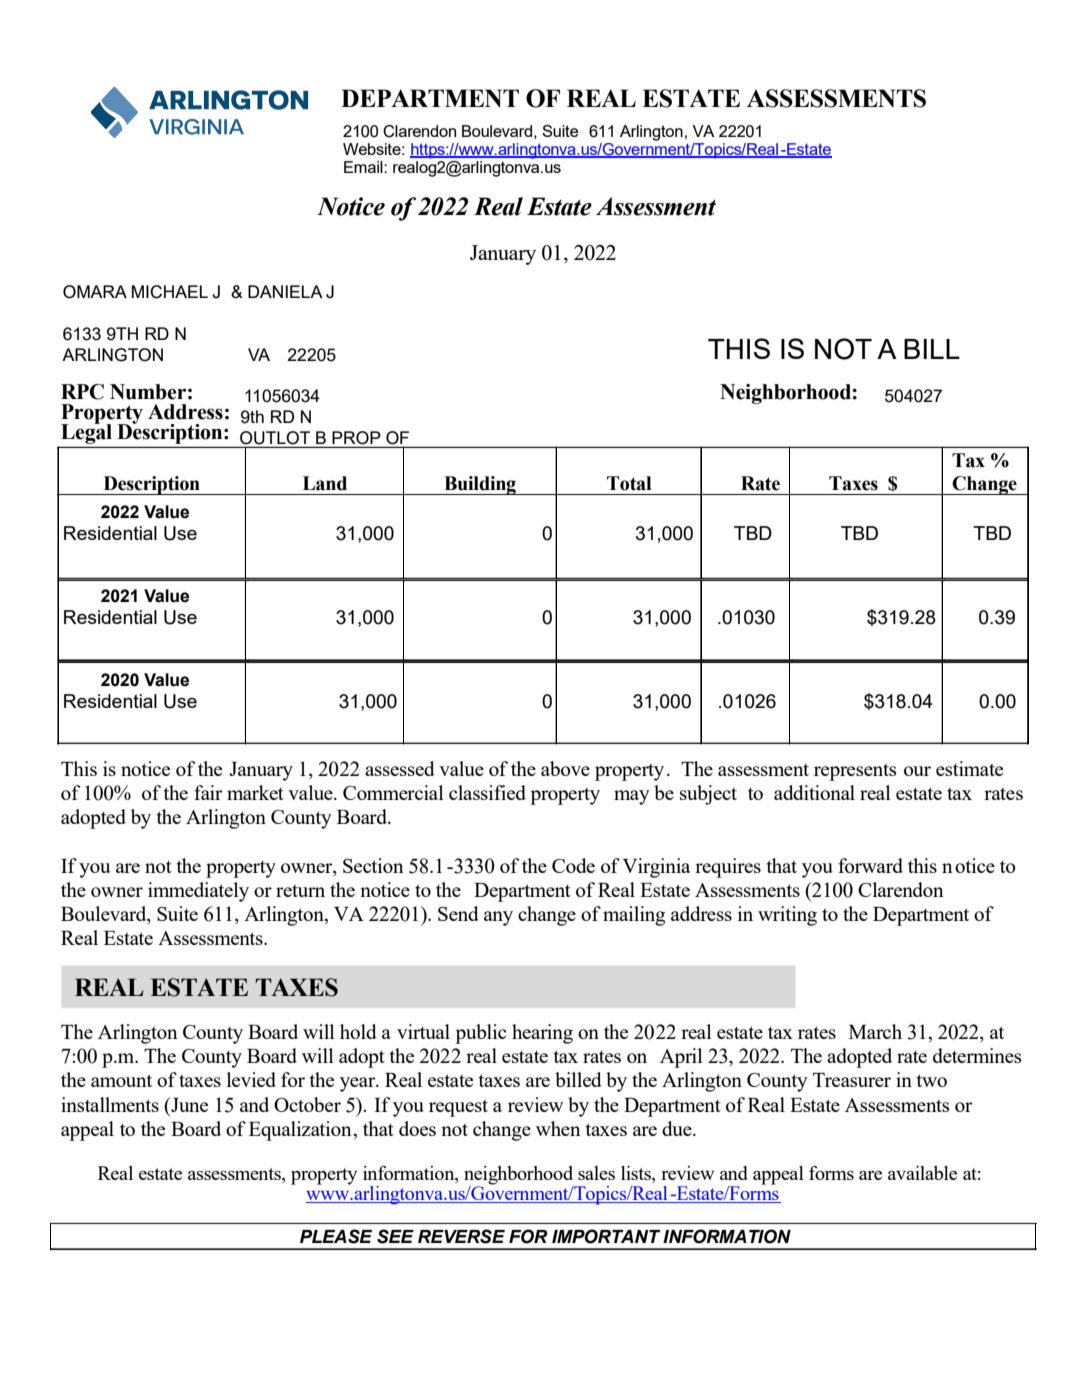 The image size is (1069, 1383). Describe the element at coordinates (596, 1173) in the image. I see `sales` at that location.
